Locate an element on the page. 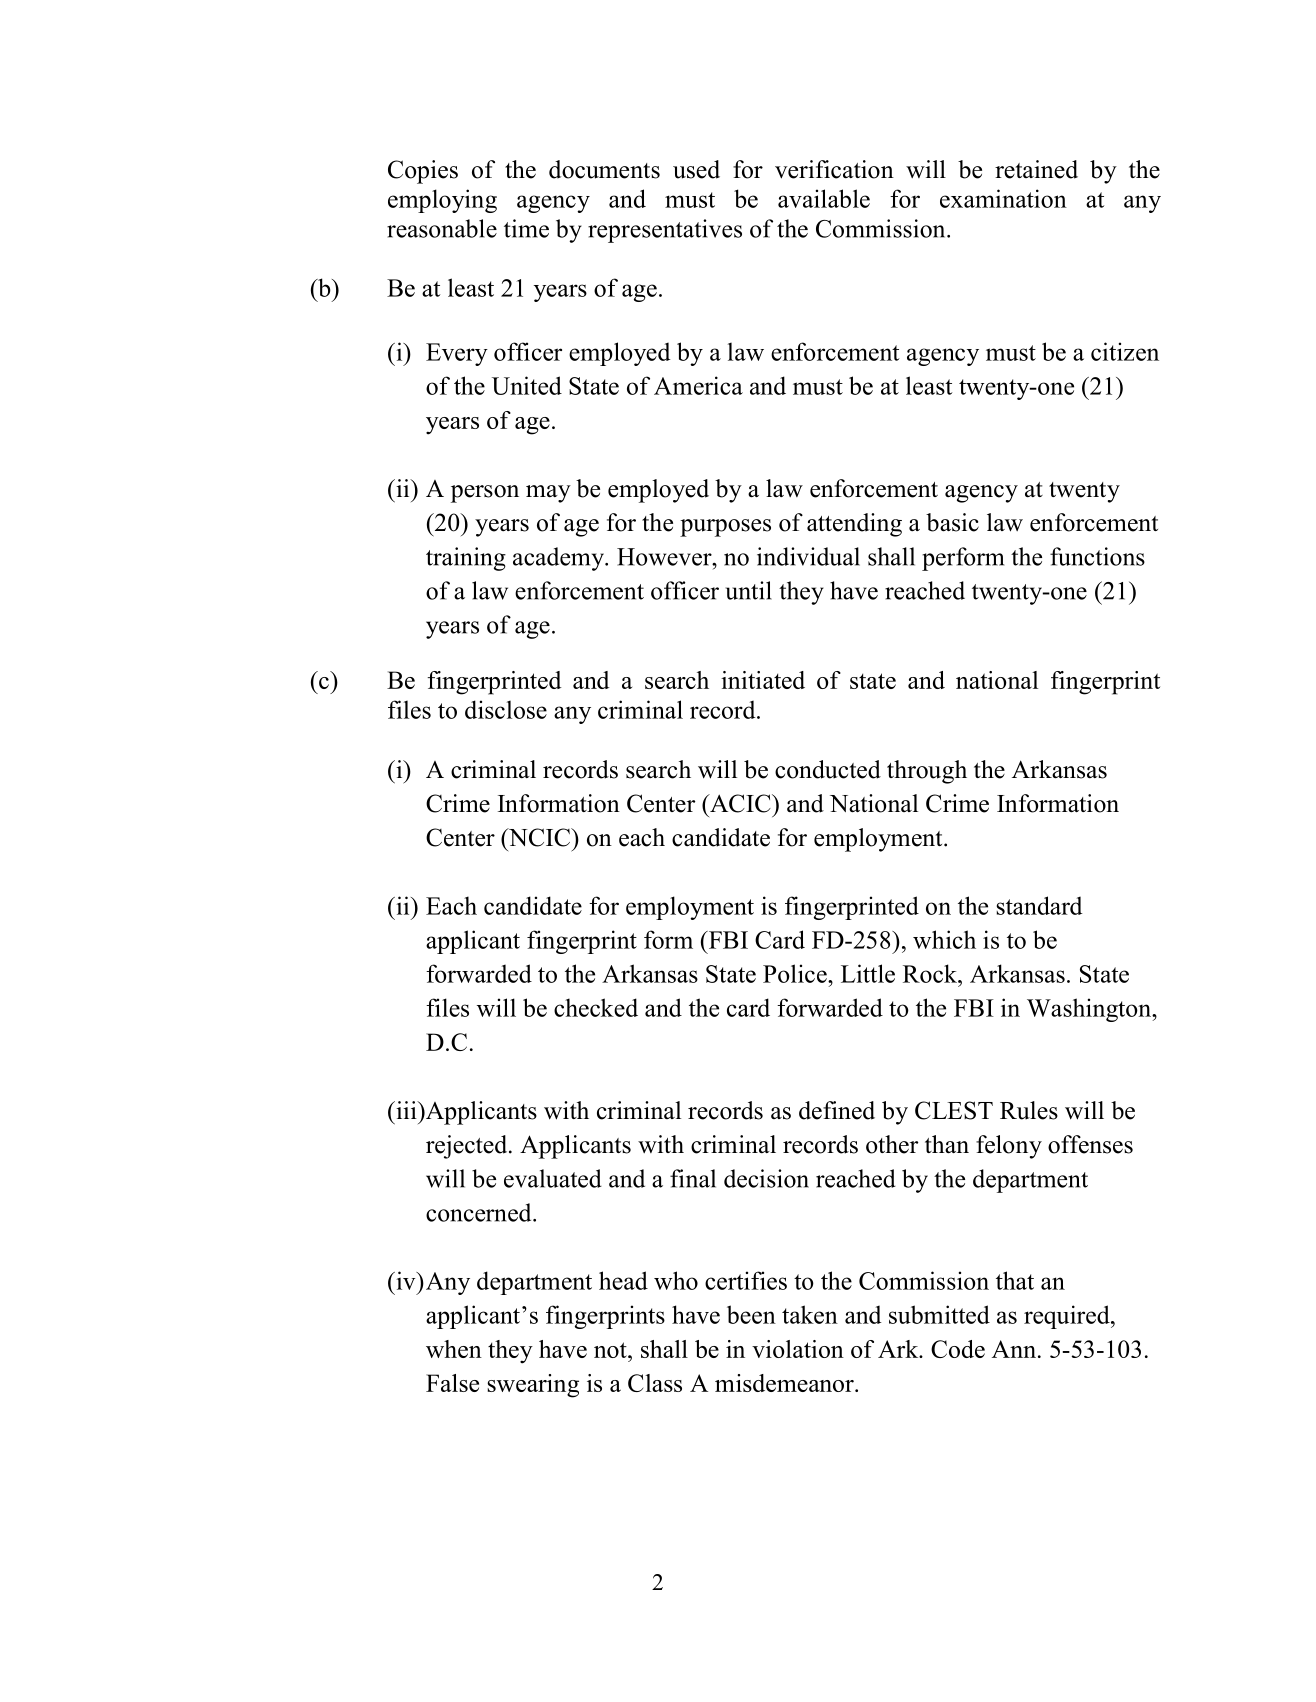  time is located at coordinates (526, 228).
